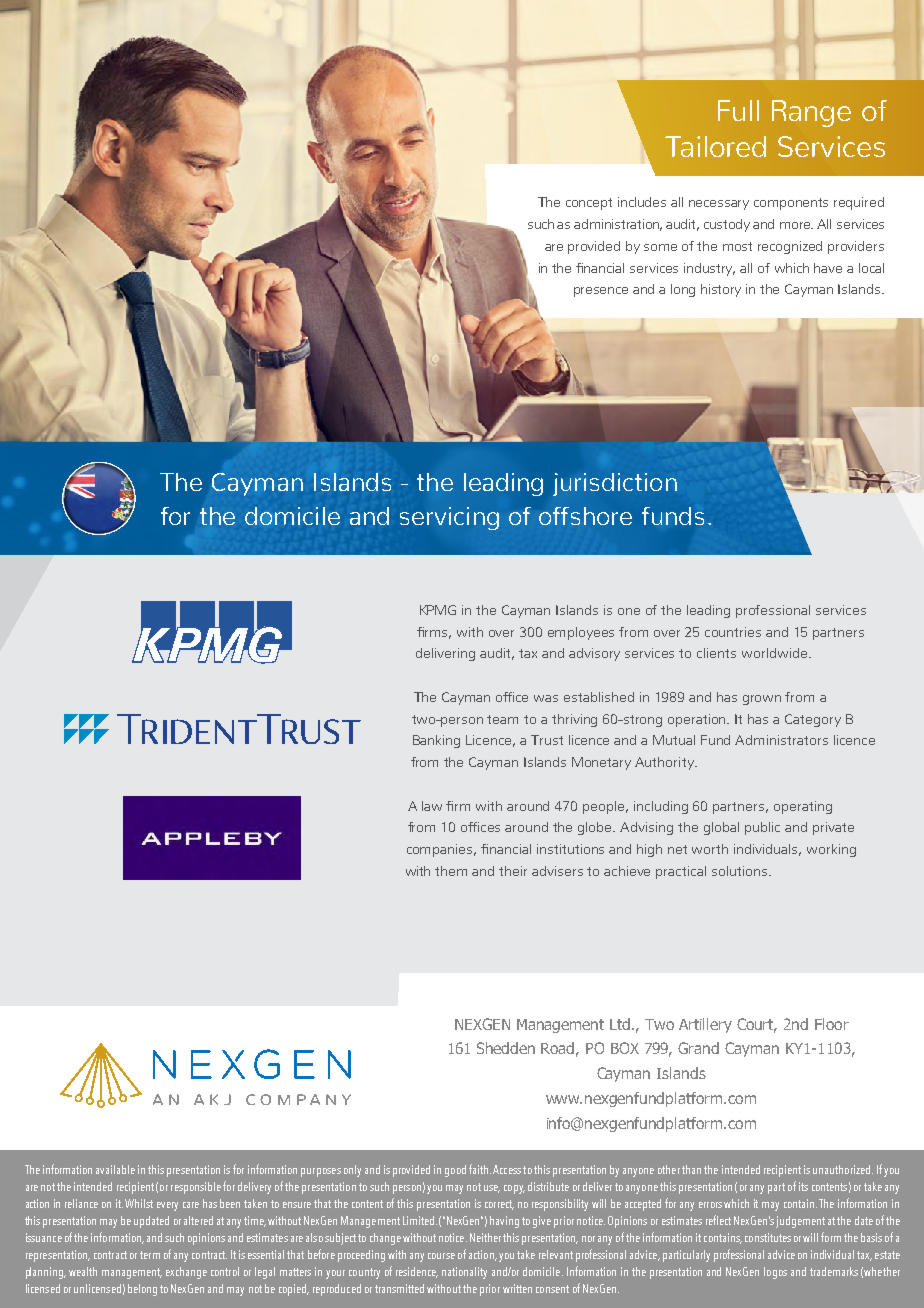  I want to click on course, so click(441, 1256).
